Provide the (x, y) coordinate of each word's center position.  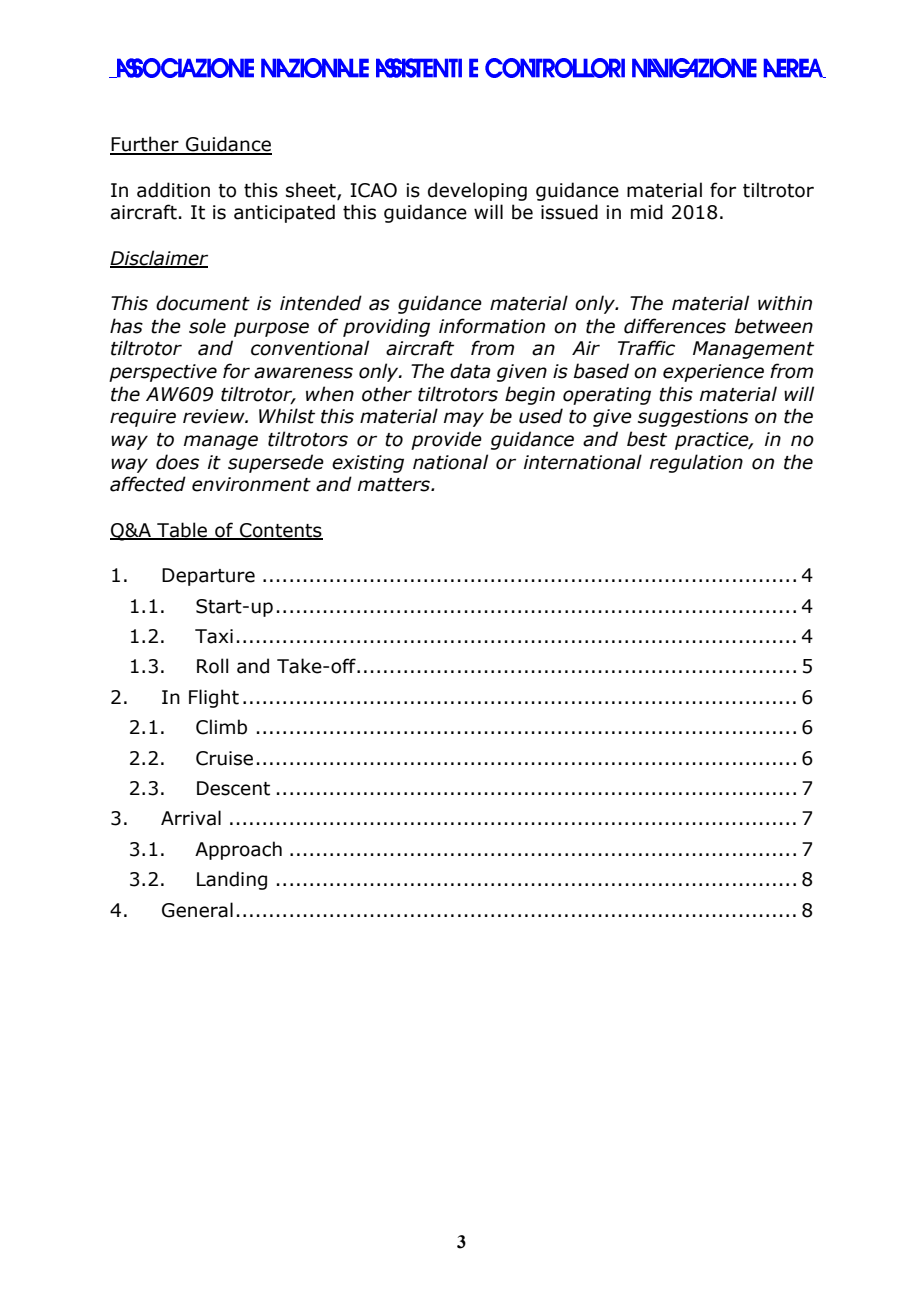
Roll (213, 666)
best (647, 439)
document (203, 303)
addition (173, 190)
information (492, 326)
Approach (238, 850)
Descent (233, 788)
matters (395, 485)
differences (675, 326)
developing (477, 191)
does (177, 462)
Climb (221, 727)
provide (446, 440)
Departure (208, 577)
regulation (696, 463)
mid (647, 212)
